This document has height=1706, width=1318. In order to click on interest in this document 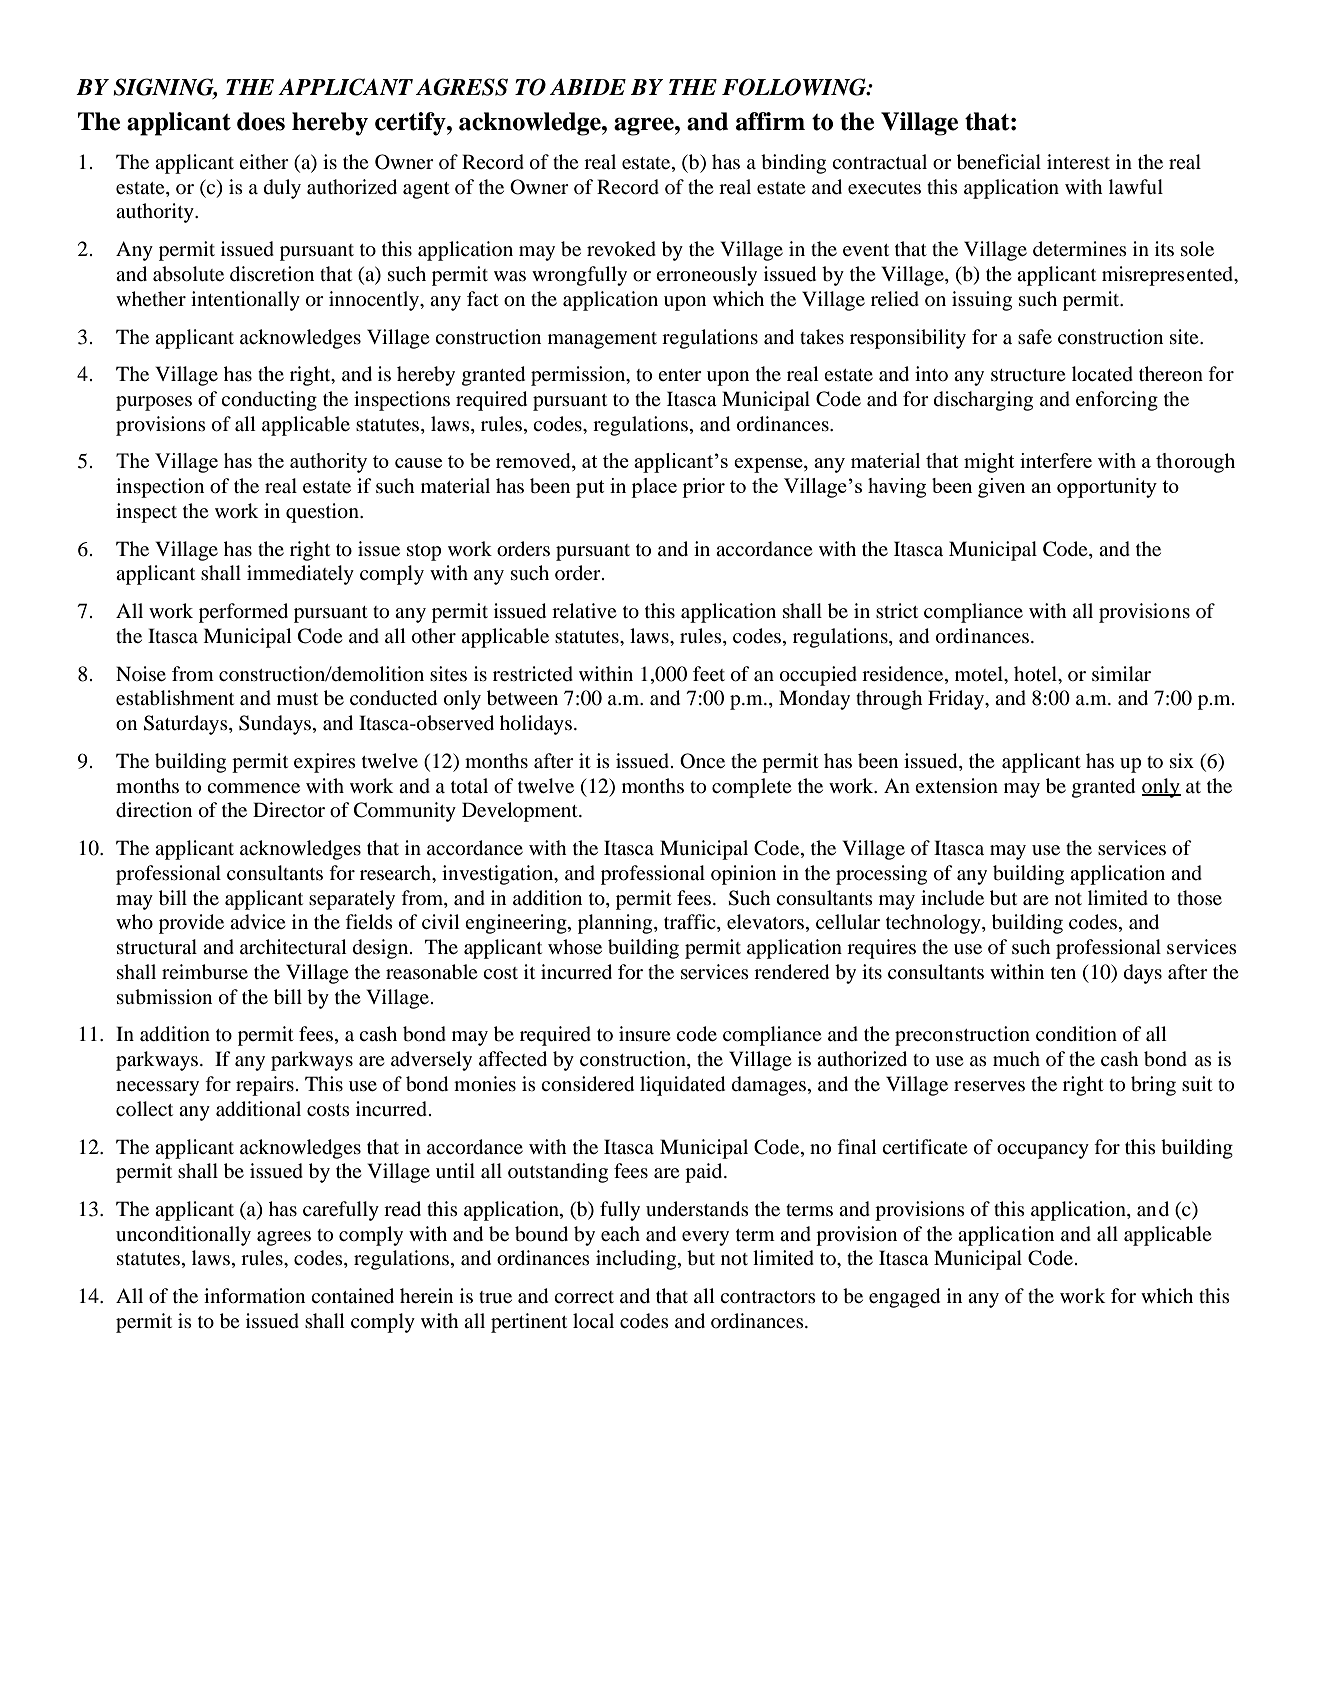, I will do `click(1078, 161)`.
